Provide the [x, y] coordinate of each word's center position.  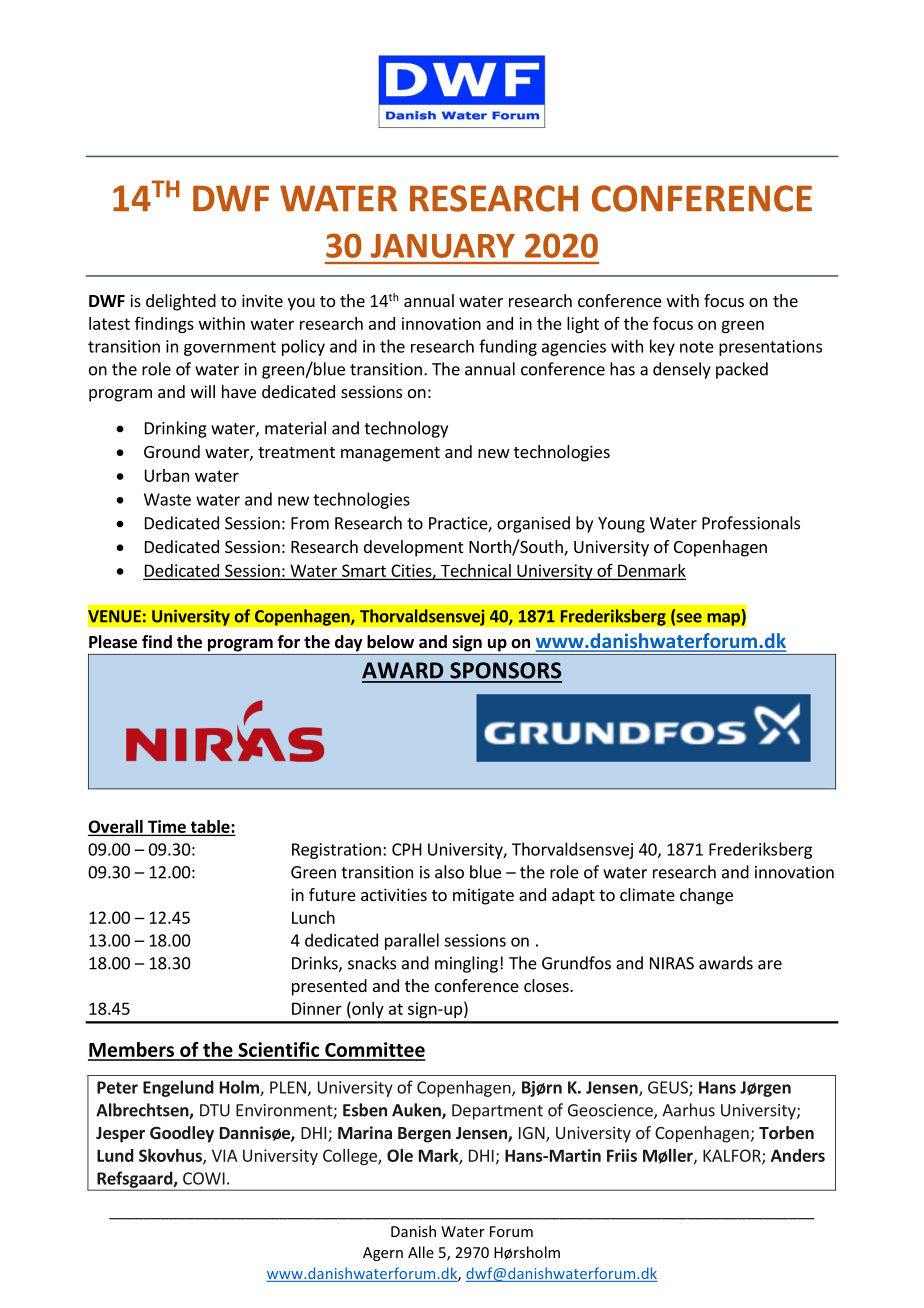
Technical [476, 571]
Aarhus [688, 1110]
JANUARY [443, 246]
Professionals [751, 523]
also [449, 872]
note [697, 347]
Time [167, 827]
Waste [167, 499]
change [706, 896]
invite [262, 300]
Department [497, 1112]
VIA [225, 1155]
